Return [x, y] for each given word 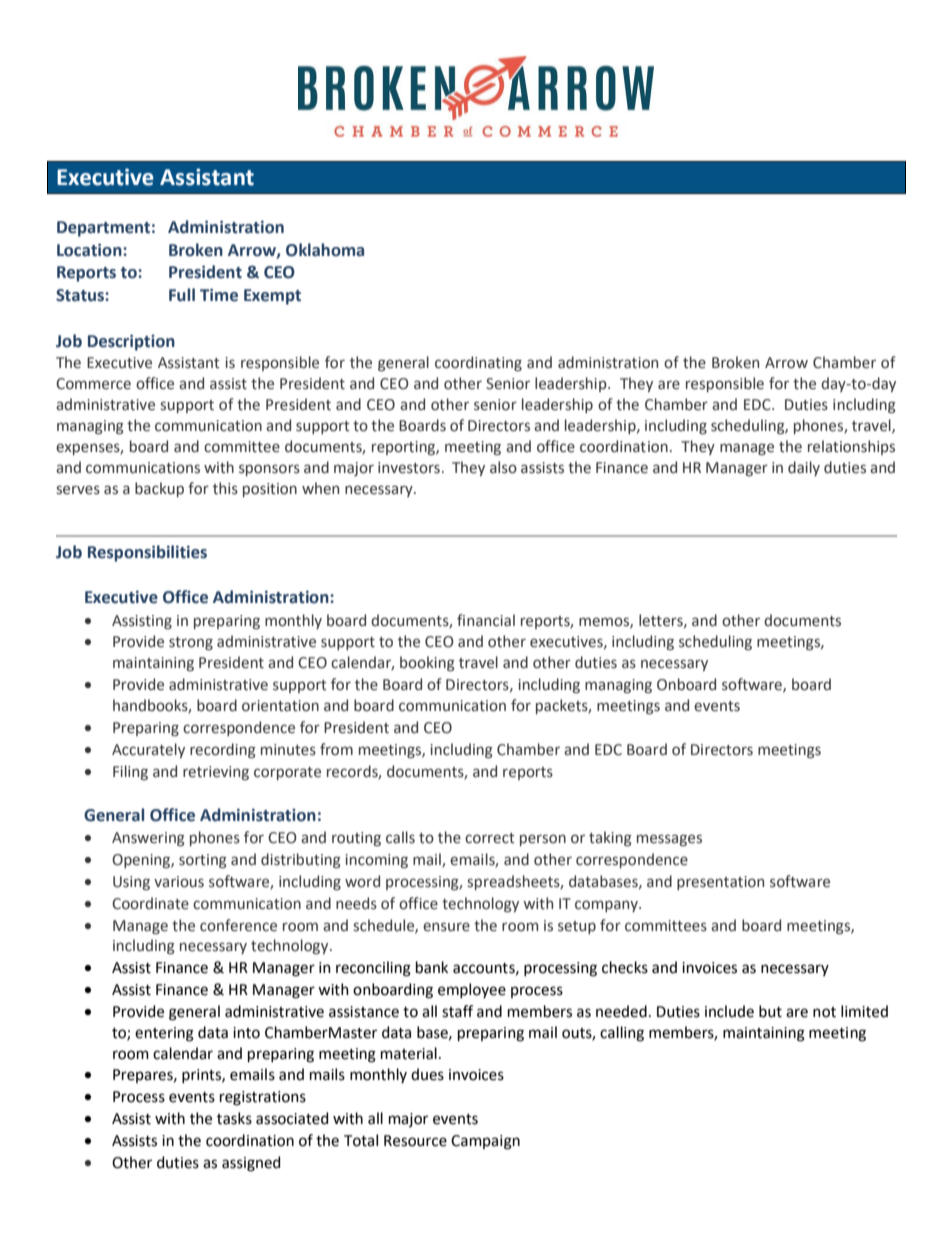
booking [427, 663]
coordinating [478, 363]
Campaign [485, 1142]
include [729, 1011]
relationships [851, 447]
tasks [234, 1118]
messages [669, 840]
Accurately [148, 750]
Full [182, 295]
